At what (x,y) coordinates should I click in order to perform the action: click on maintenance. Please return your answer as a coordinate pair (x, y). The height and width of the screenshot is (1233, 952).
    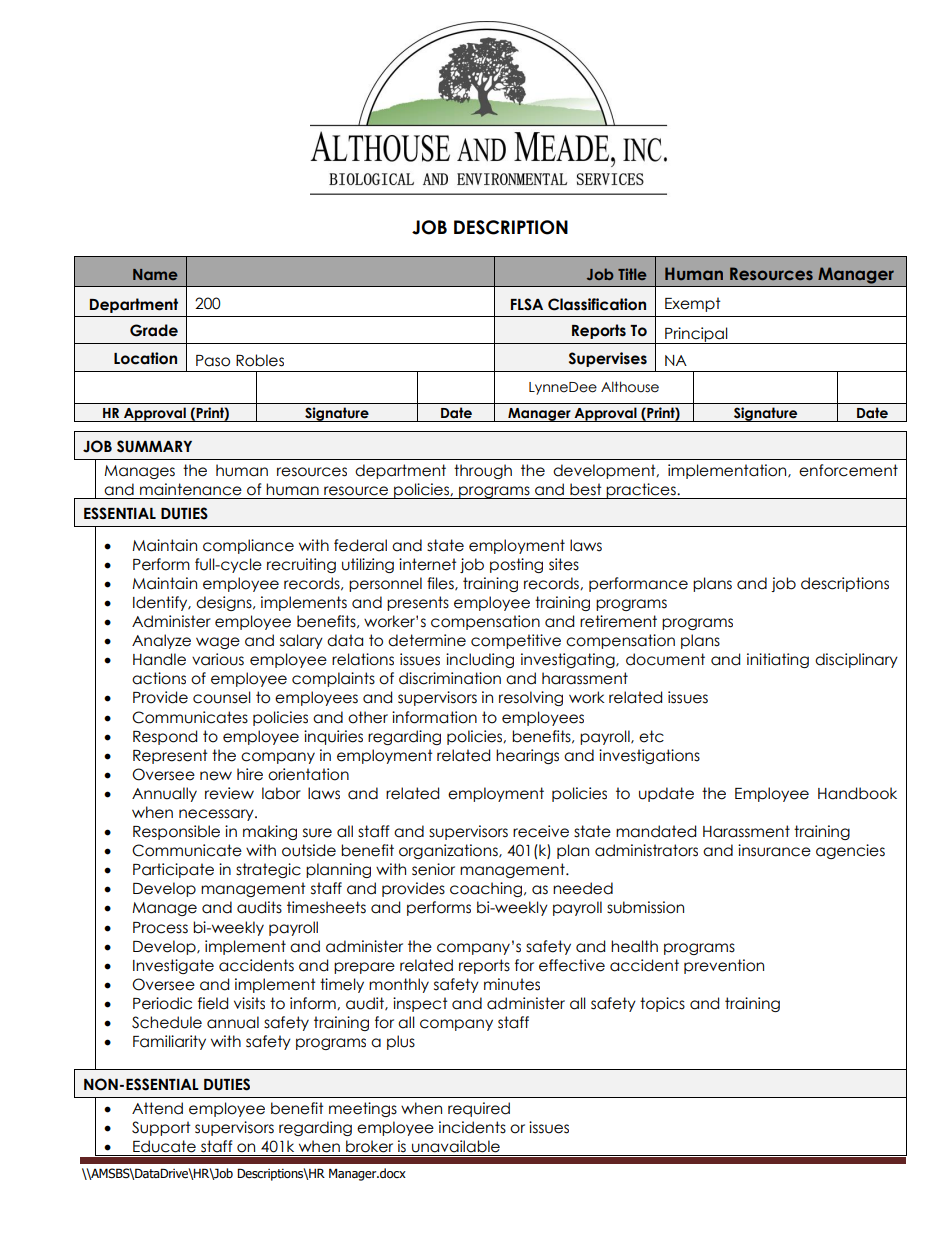
    Looking at the image, I should click on (191, 489).
